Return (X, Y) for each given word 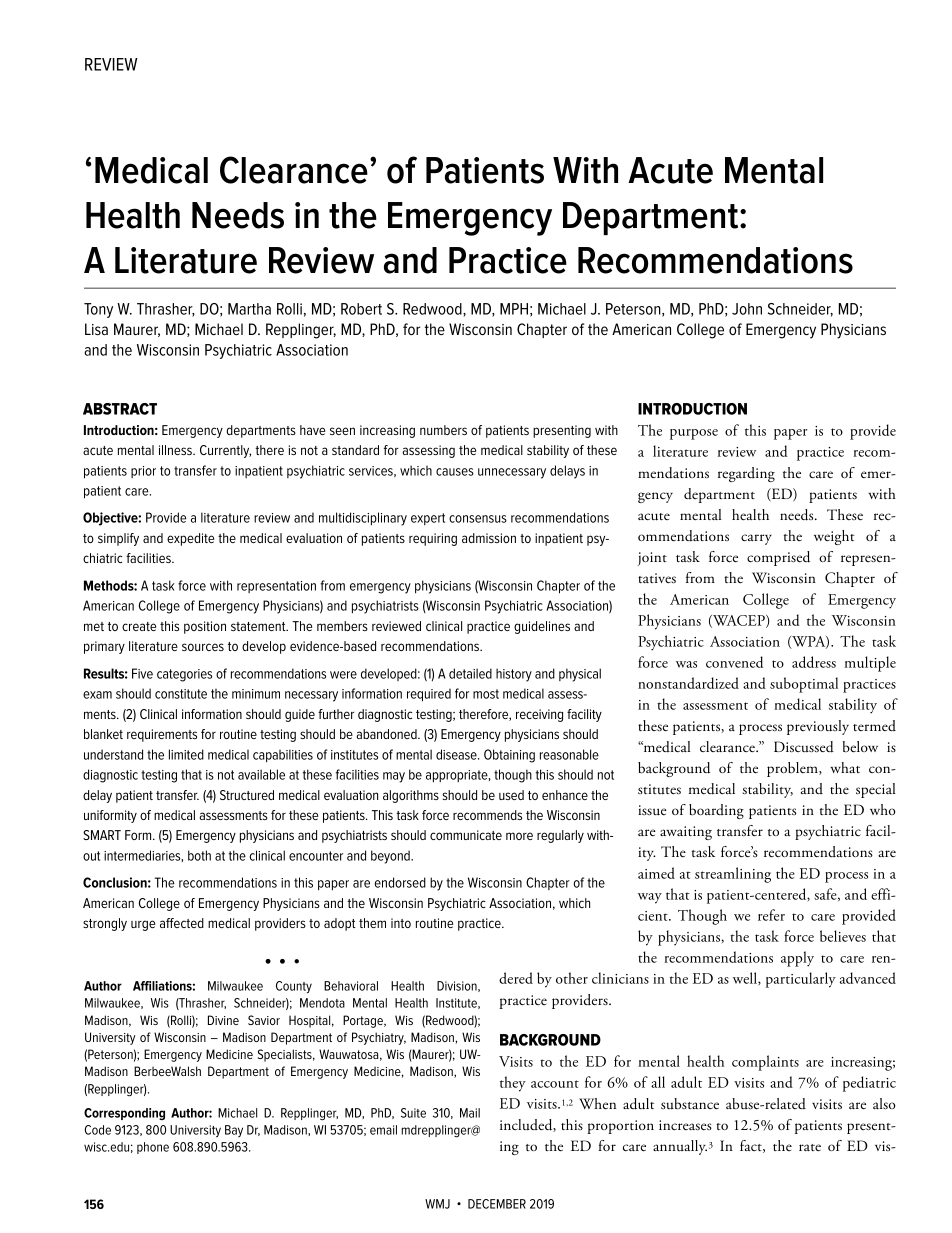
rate (810, 1148)
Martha (249, 309)
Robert (361, 309)
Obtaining (509, 756)
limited (186, 754)
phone (153, 1148)
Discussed (804, 747)
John (747, 309)
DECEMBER (497, 1204)
